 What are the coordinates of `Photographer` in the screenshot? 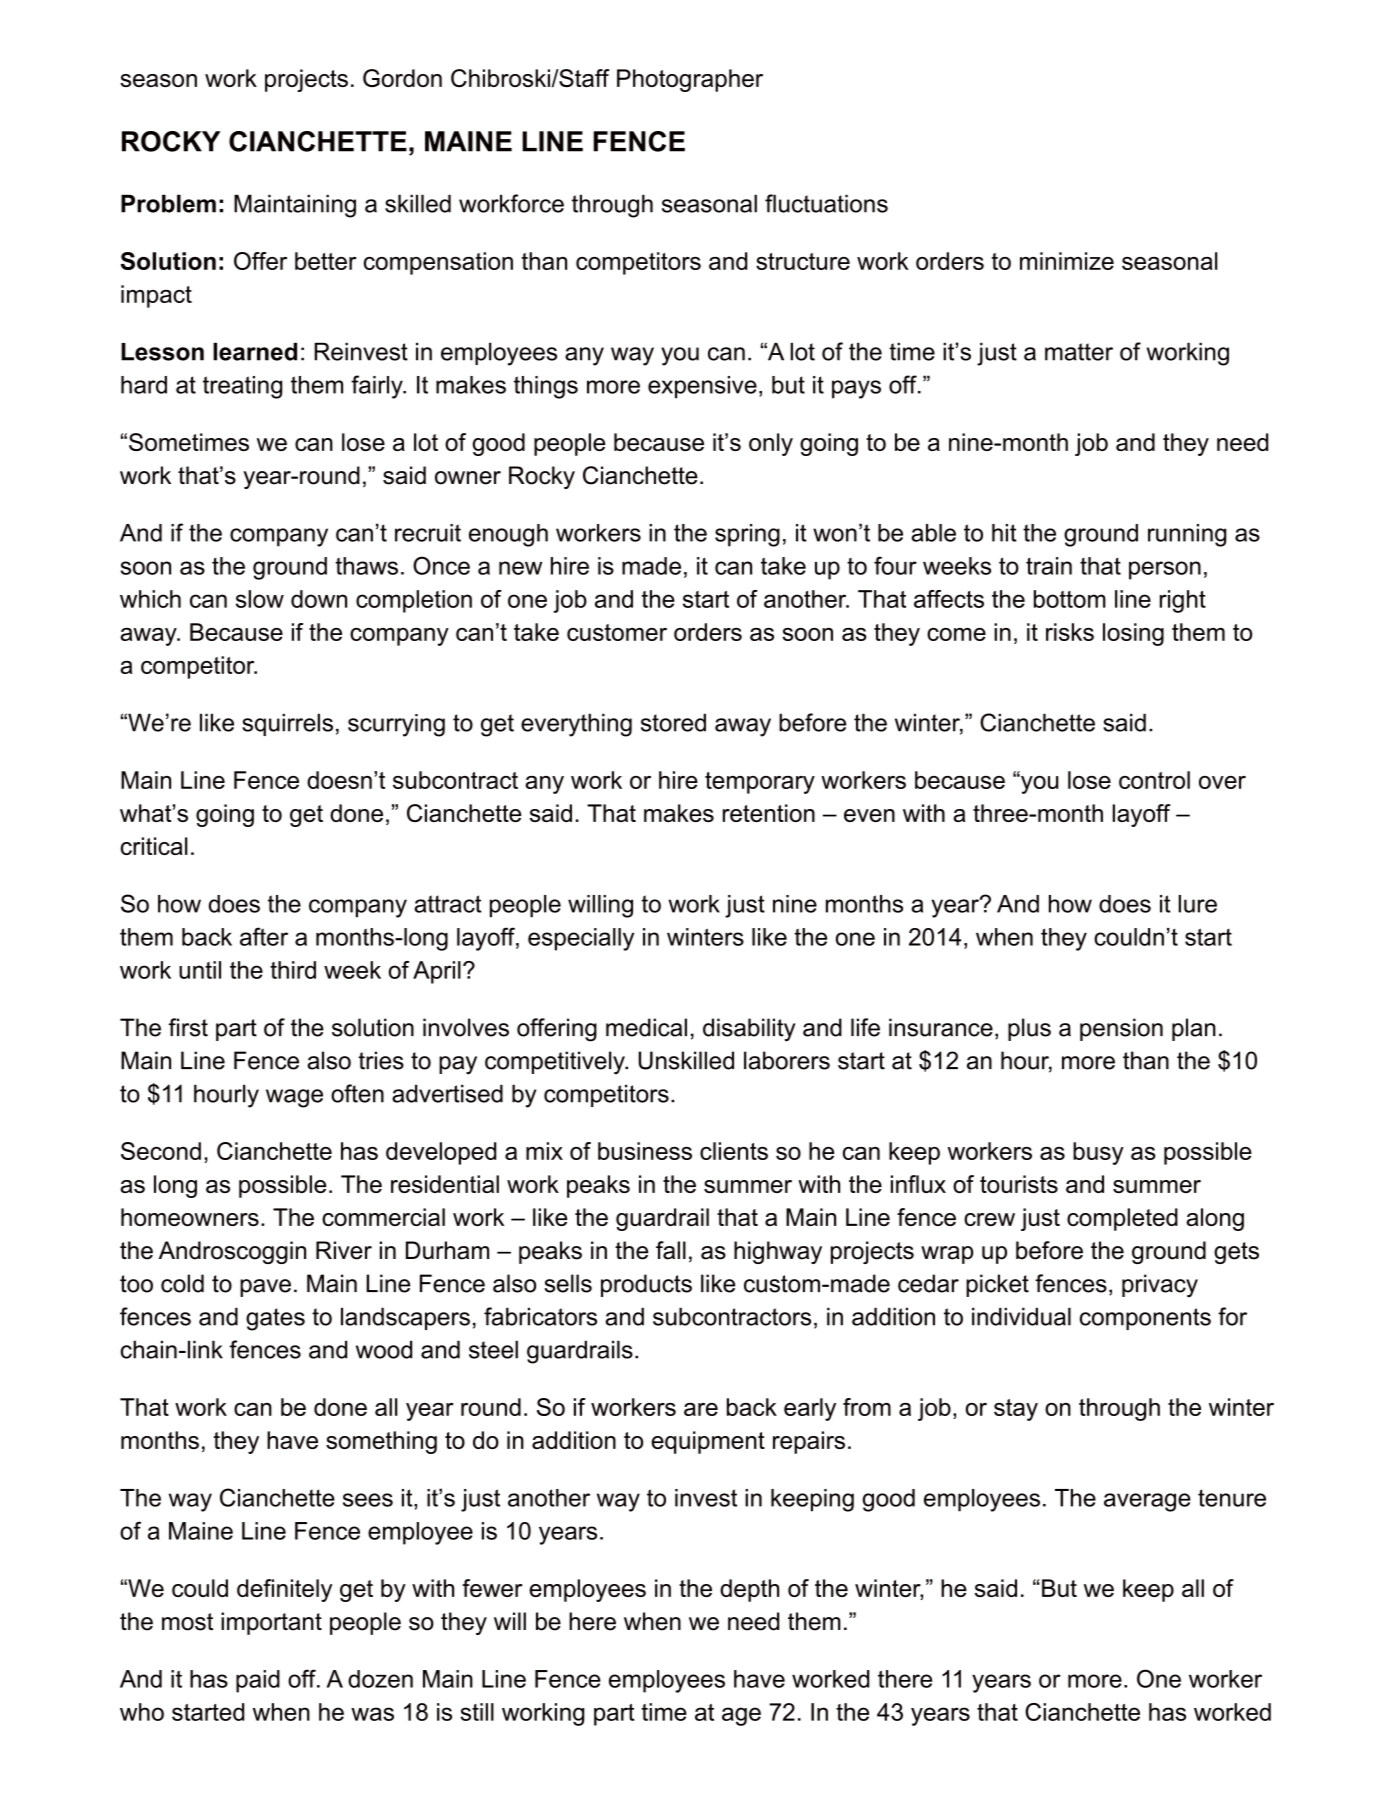 It's located at (690, 80).
